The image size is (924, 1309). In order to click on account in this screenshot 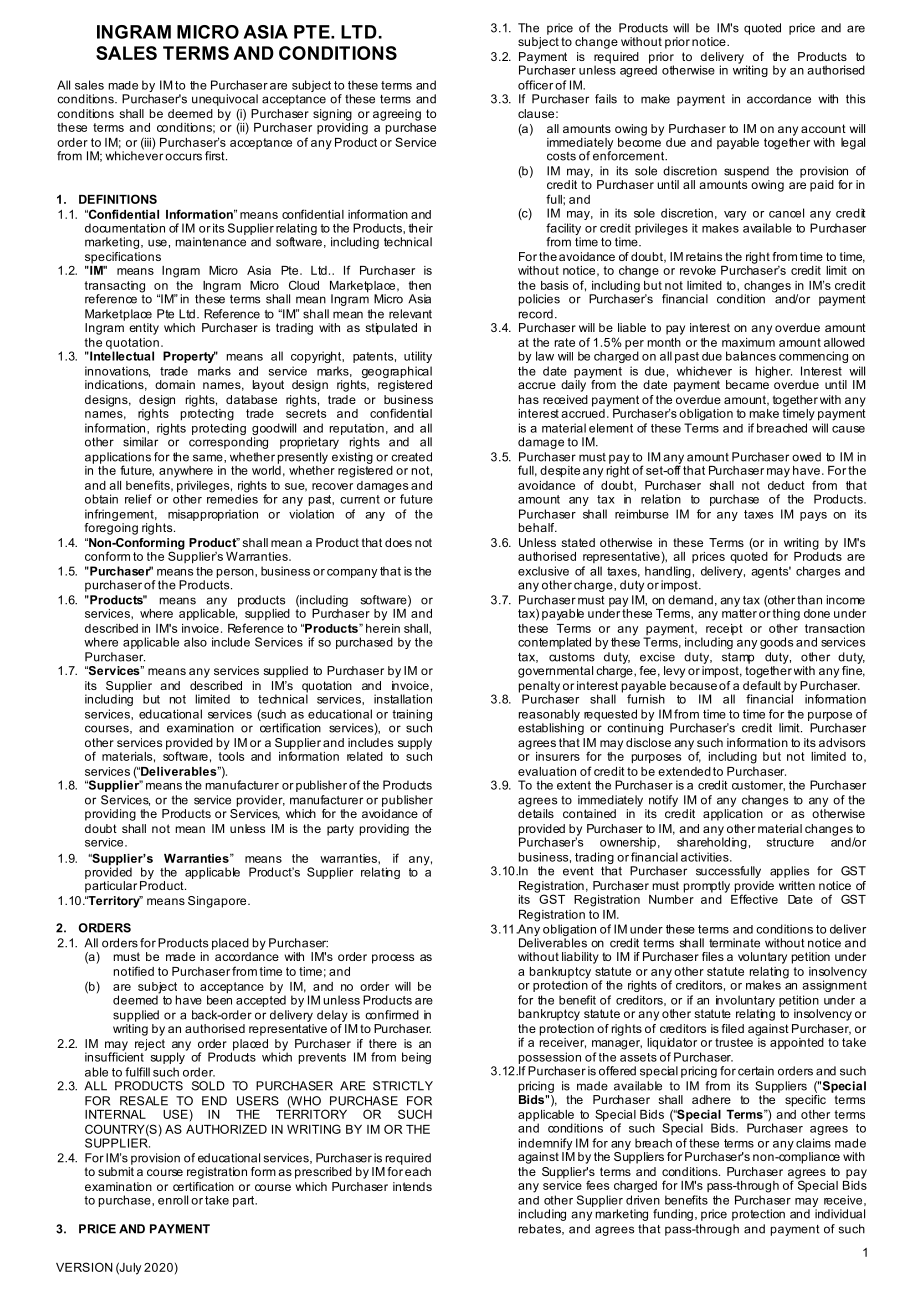, I will do `click(823, 128)`.
